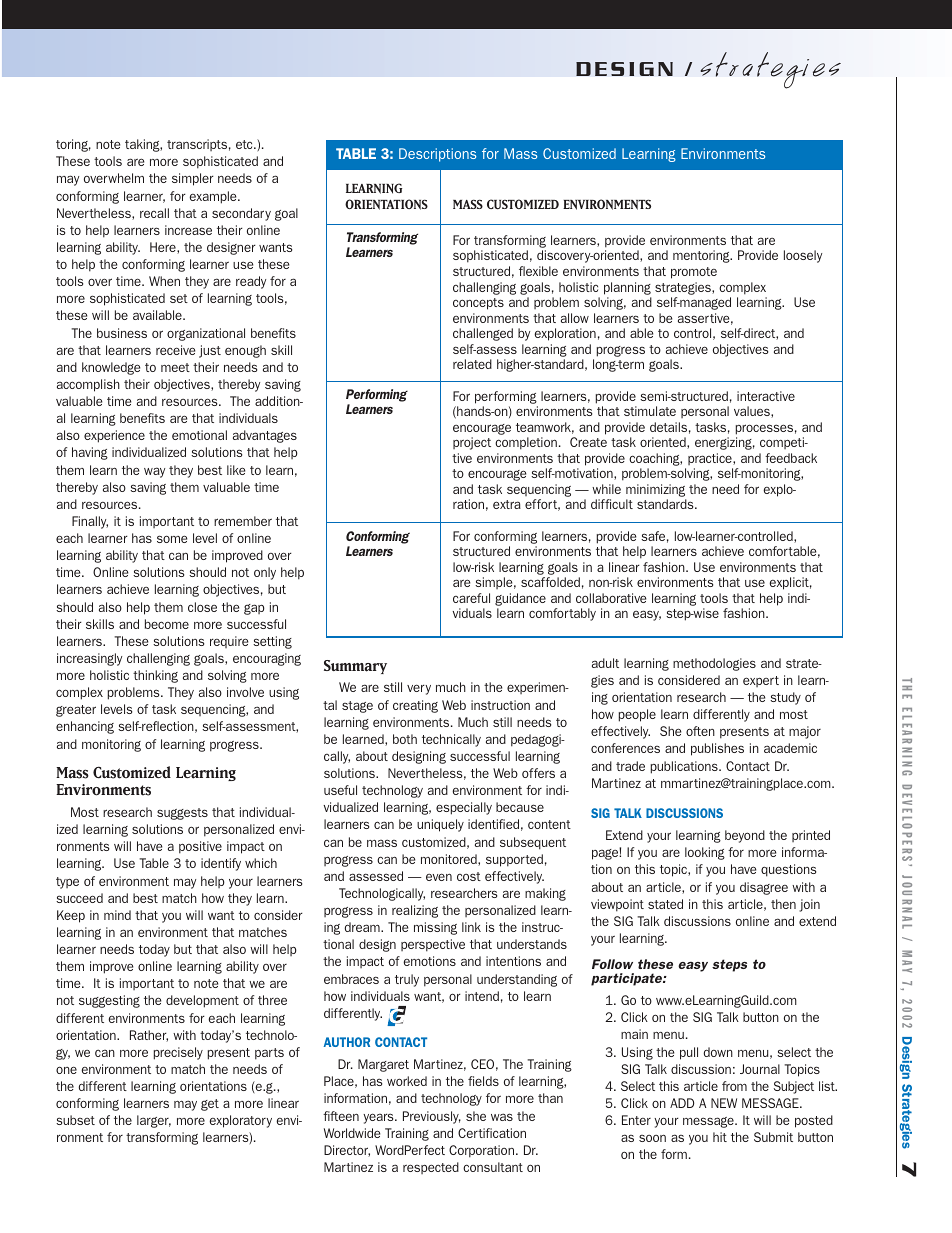 The height and width of the screenshot is (1233, 952). Describe the element at coordinates (440, 825) in the screenshot. I see `uniquely` at that location.
